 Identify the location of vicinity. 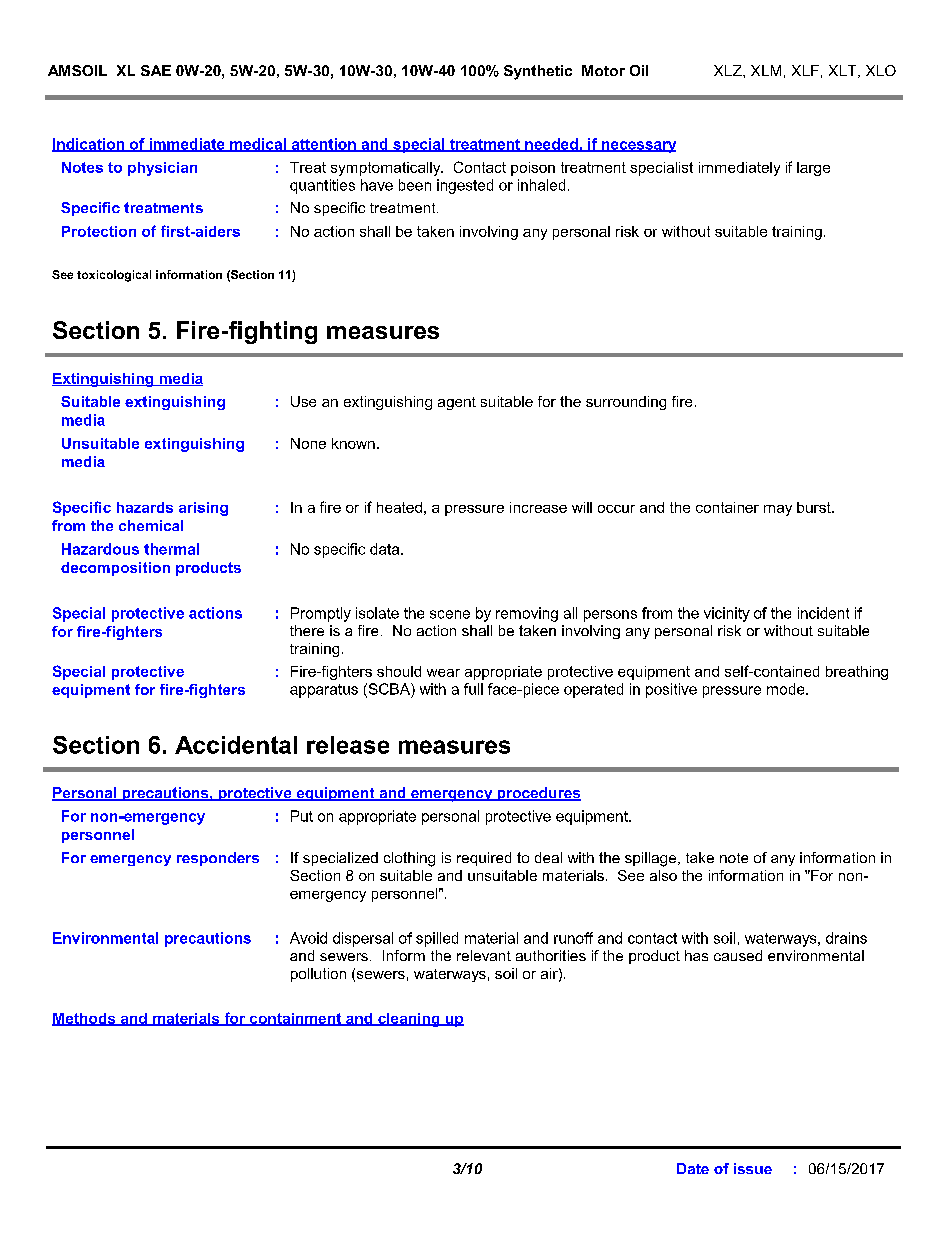
(727, 614).
